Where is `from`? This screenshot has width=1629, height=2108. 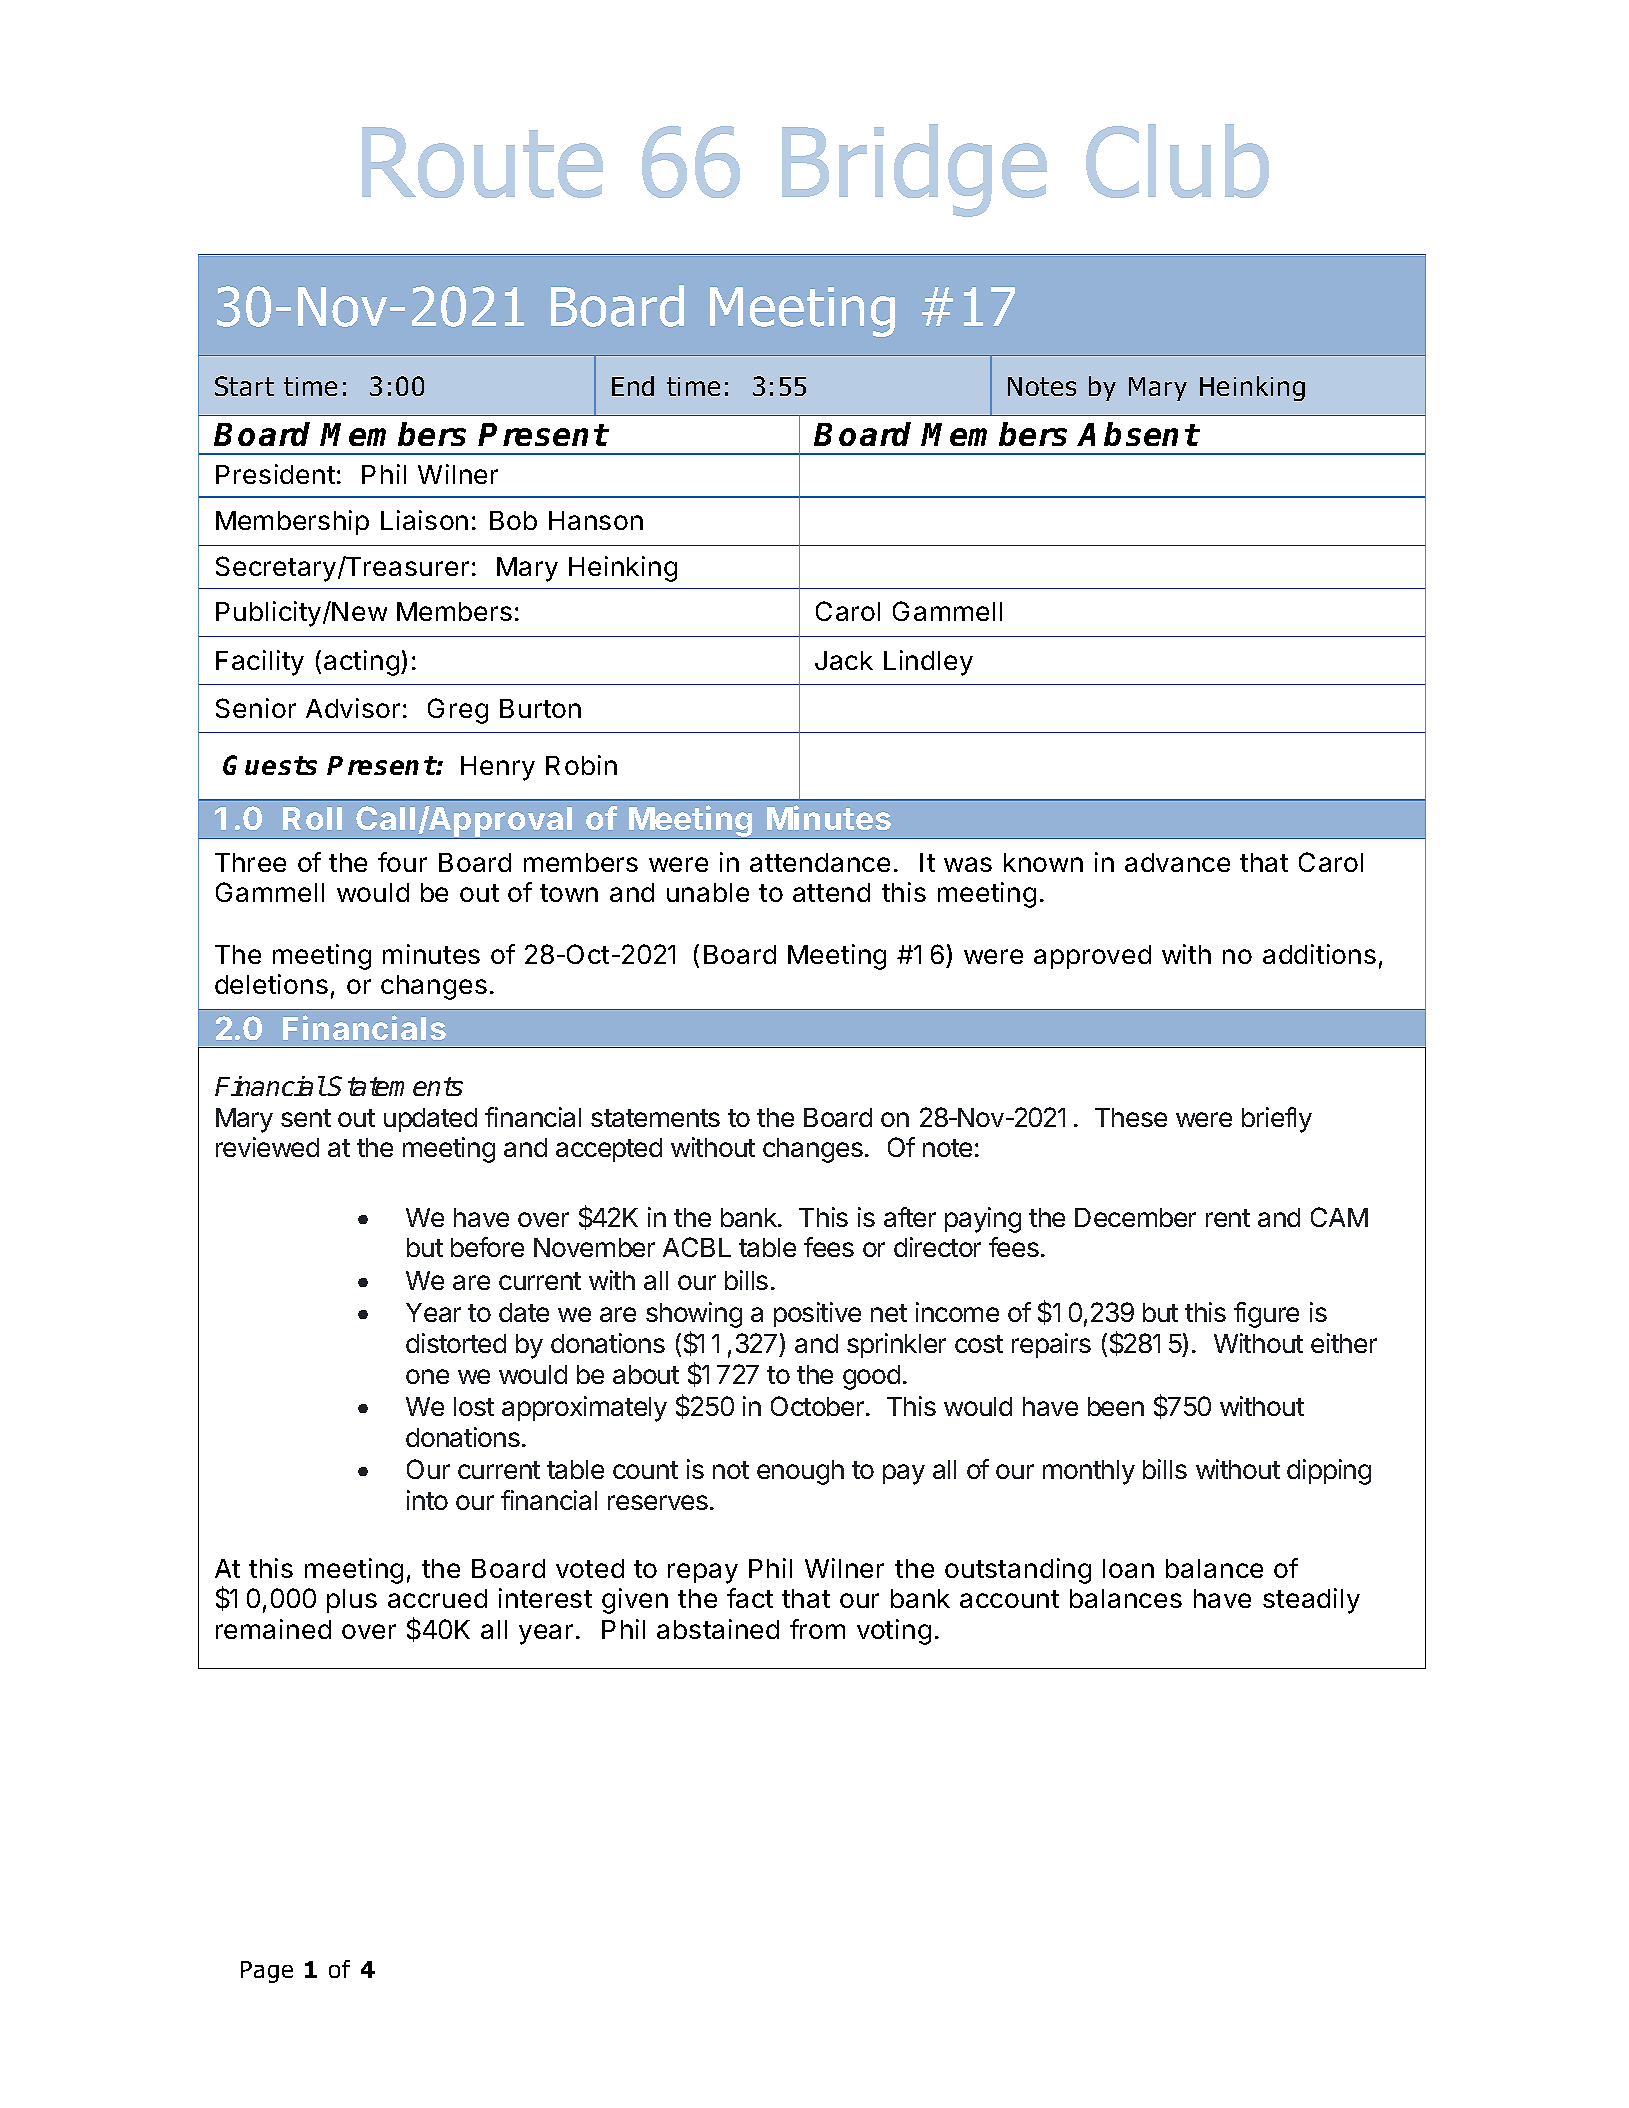 from is located at coordinates (817, 1629).
